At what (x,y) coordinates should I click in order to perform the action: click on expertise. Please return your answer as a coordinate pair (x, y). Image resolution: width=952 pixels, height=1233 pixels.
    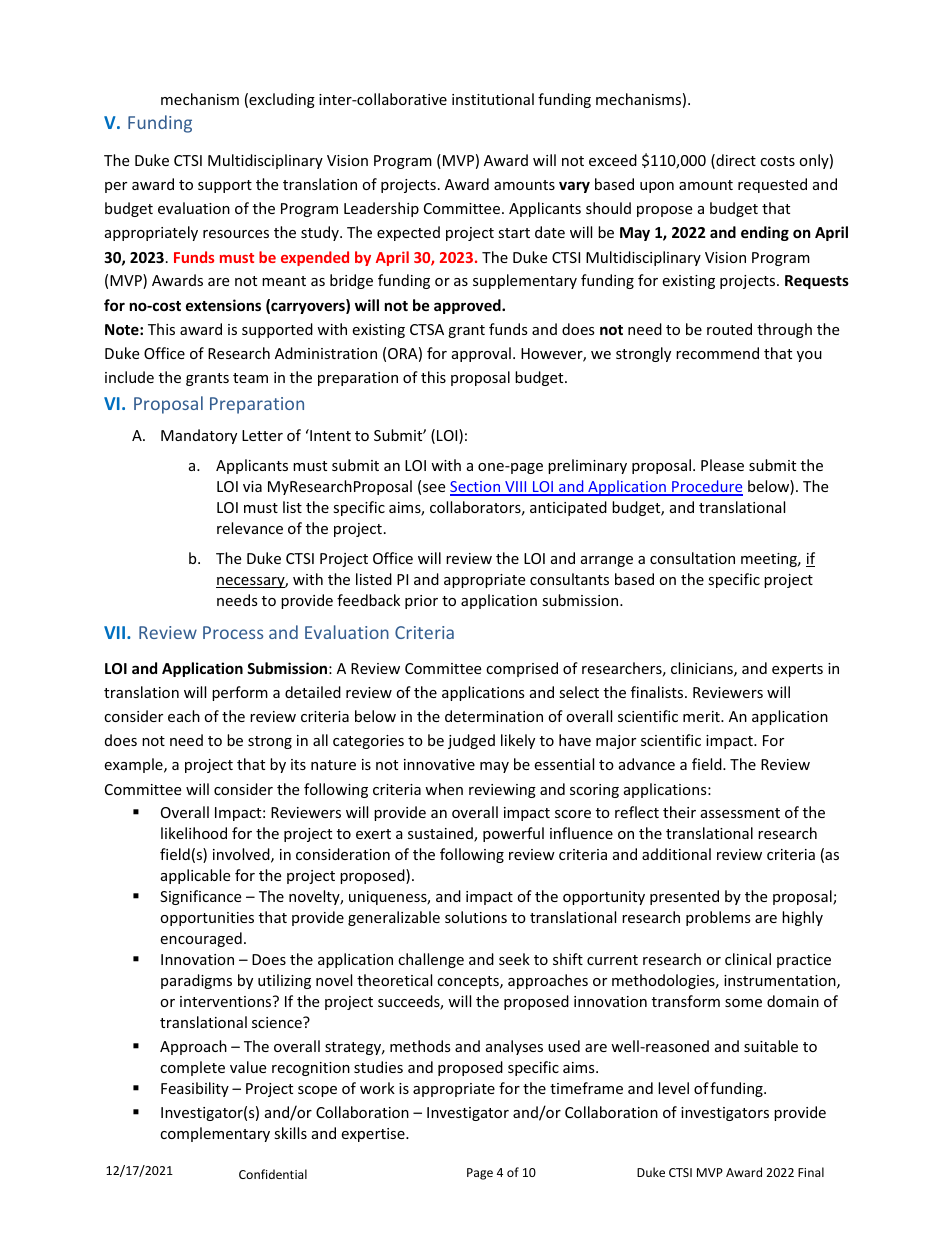
    Looking at the image, I should click on (374, 1135).
